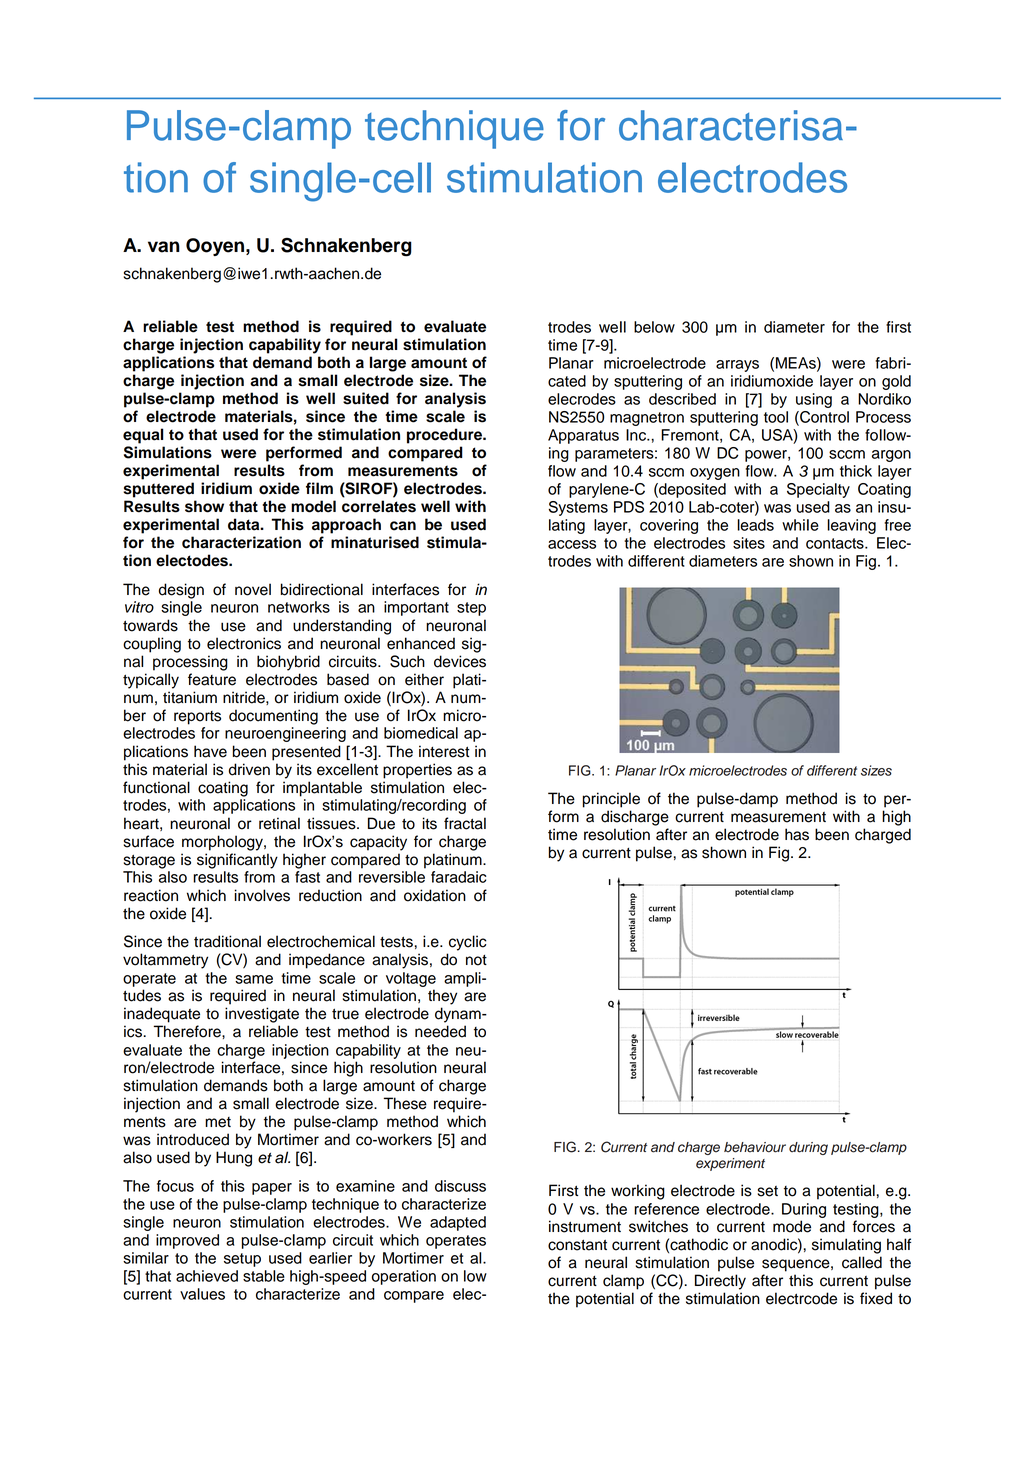  Describe the element at coordinates (254, 979) in the image. I see `same` at that location.
